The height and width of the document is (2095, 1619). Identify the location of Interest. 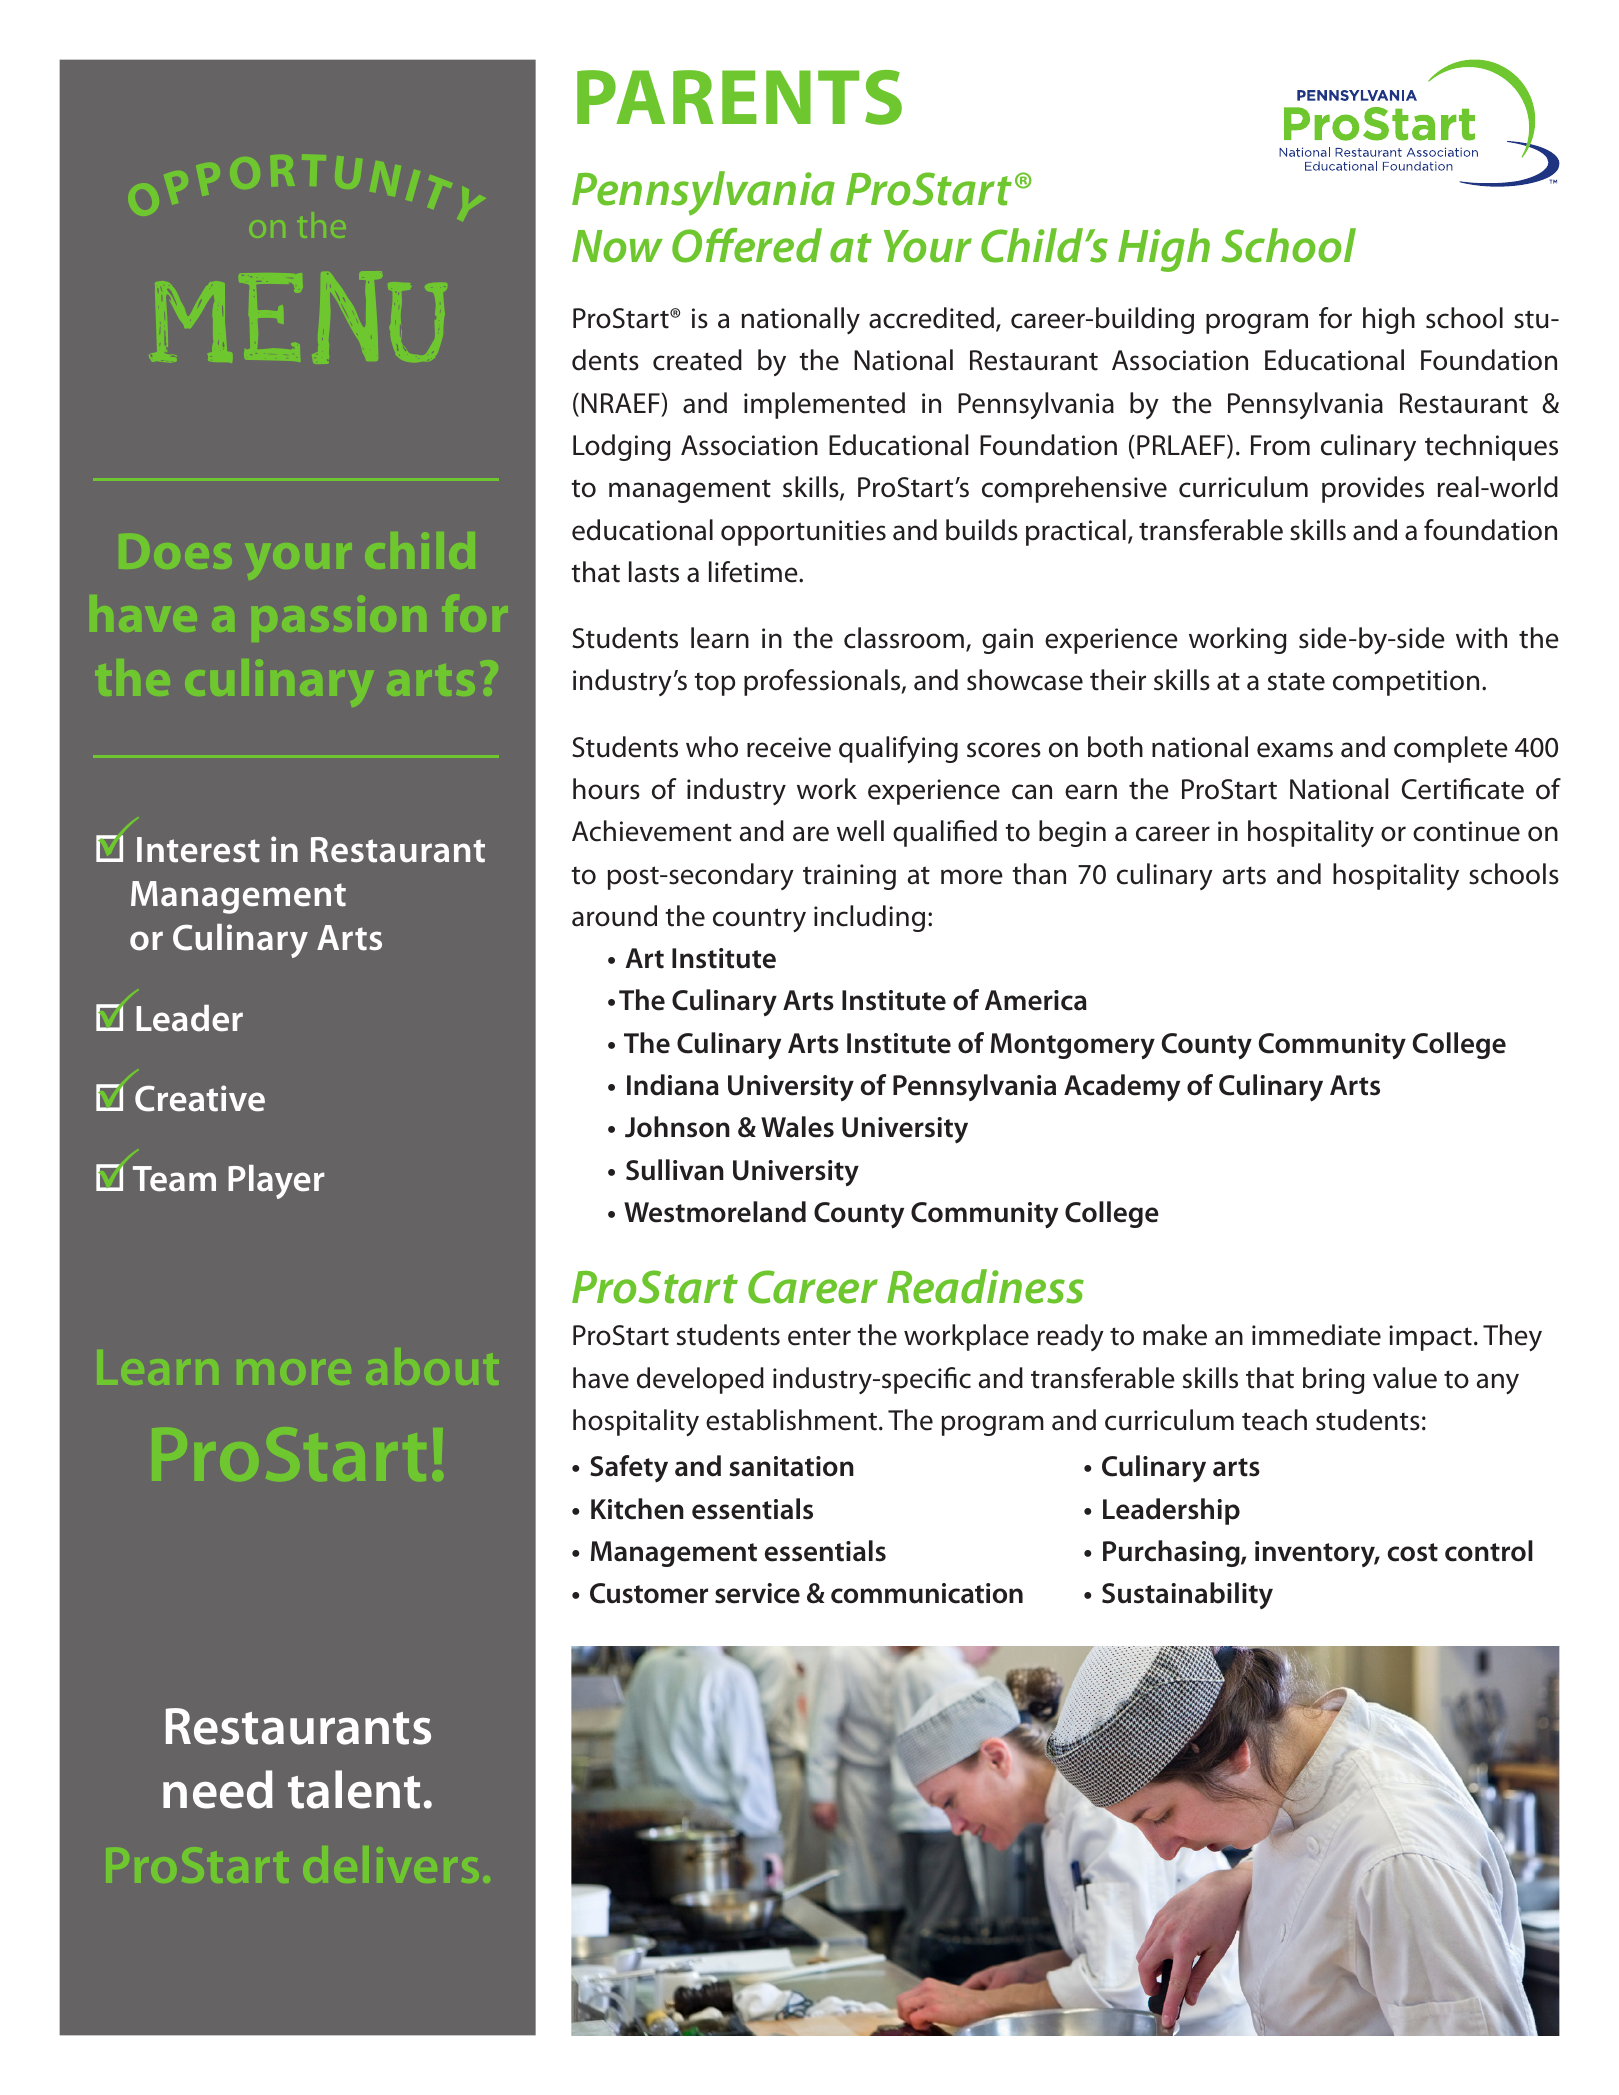
(198, 850).
